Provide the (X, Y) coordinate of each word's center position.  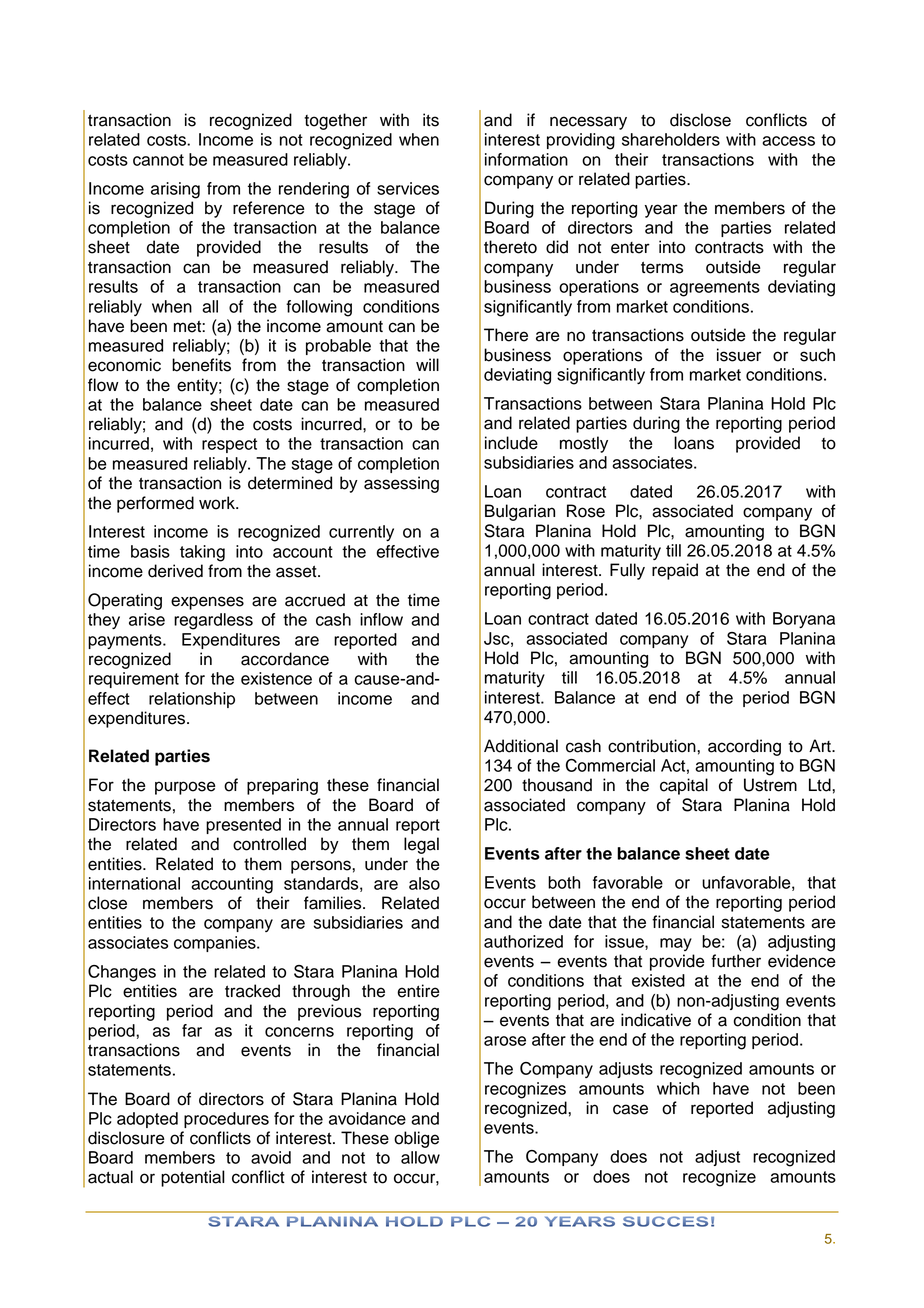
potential (193, 1178)
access (788, 141)
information (526, 159)
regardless (213, 621)
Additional (521, 746)
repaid (675, 571)
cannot (158, 160)
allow (420, 1157)
